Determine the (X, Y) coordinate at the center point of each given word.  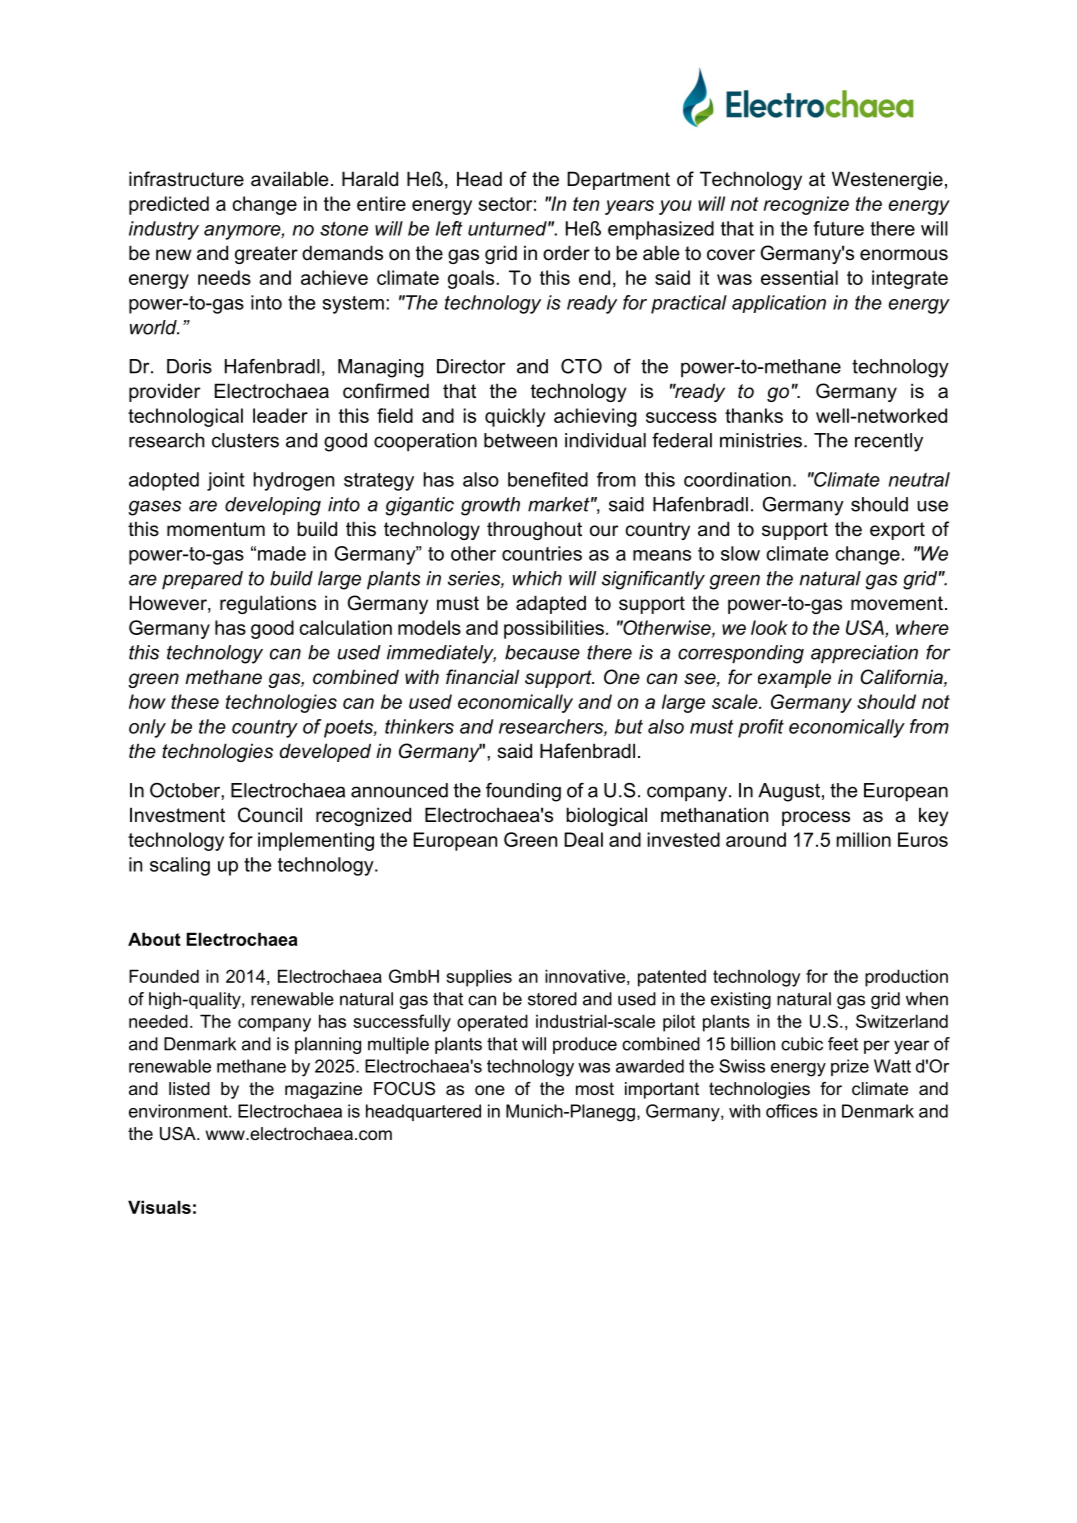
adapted (551, 604)
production (906, 978)
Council (270, 815)
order (566, 253)
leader (280, 415)
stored (552, 999)
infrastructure (186, 179)
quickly (515, 417)
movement (897, 603)
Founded (164, 976)
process (816, 818)
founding (523, 792)
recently (889, 442)
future (838, 228)
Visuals (159, 1207)
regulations (268, 604)
